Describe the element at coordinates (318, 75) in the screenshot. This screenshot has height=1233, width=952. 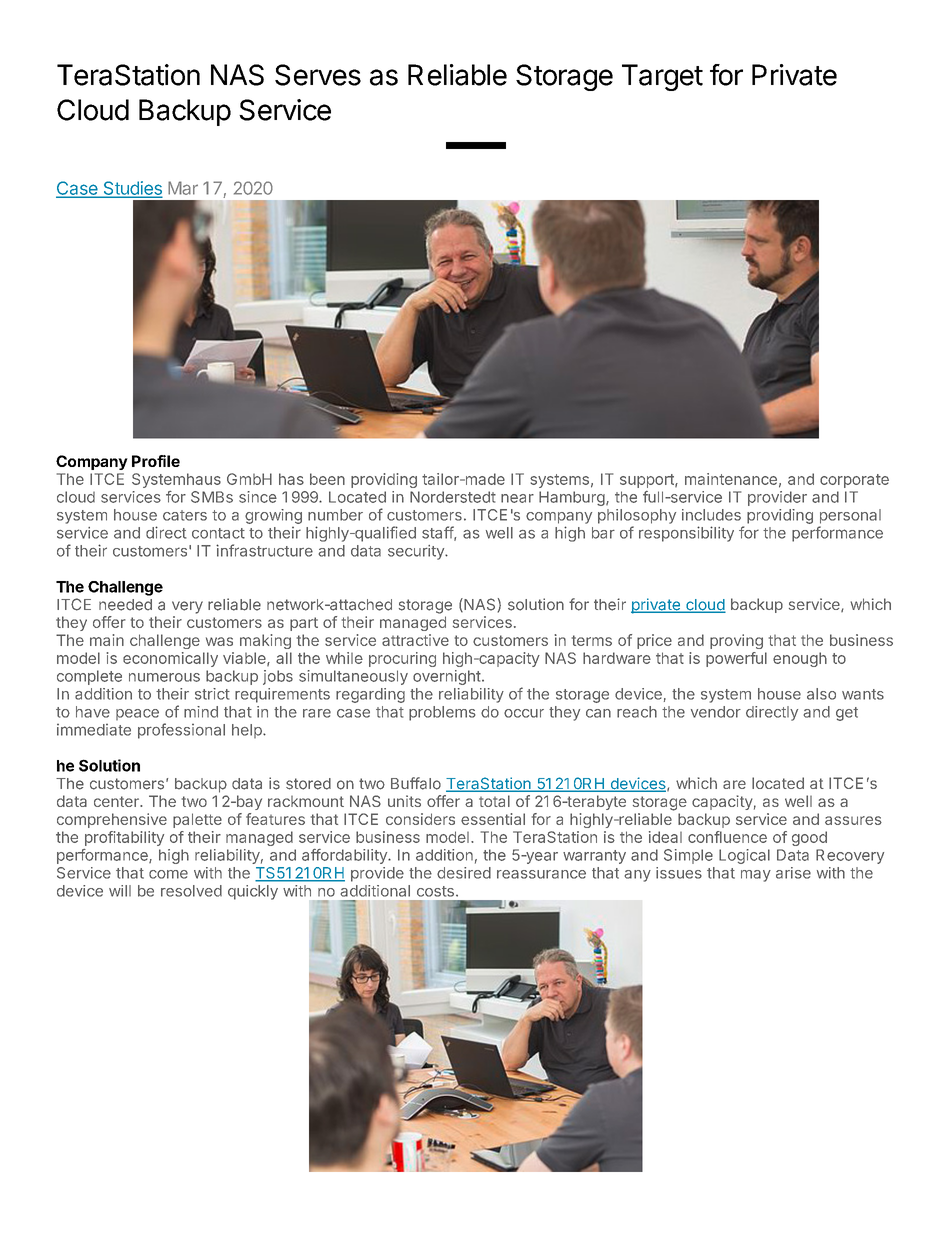
I see `Serves` at that location.
